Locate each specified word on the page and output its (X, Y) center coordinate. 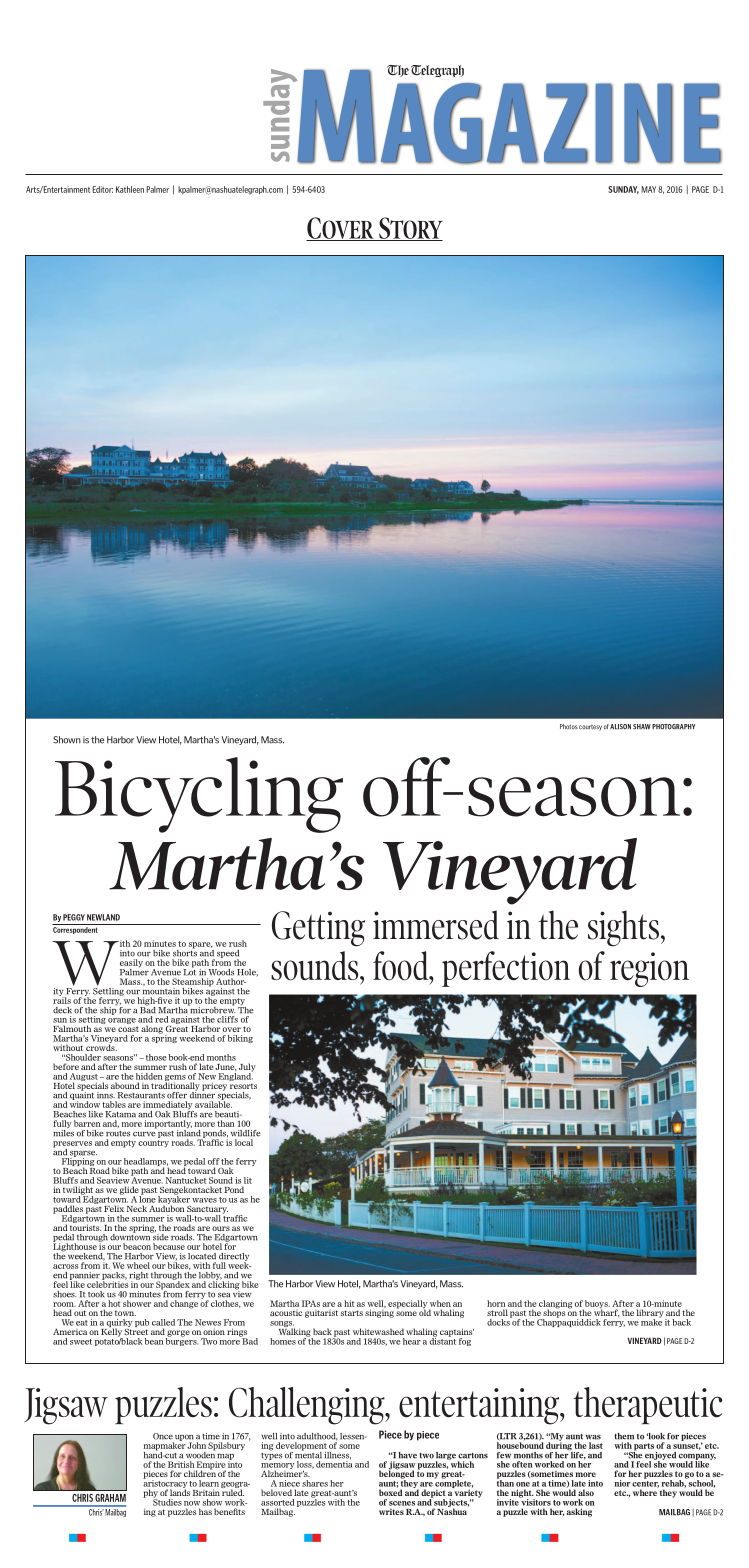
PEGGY (74, 917)
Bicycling (199, 795)
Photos (569, 727)
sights (625, 928)
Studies (167, 1501)
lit (248, 1180)
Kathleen (130, 189)
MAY (649, 189)
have (407, 1455)
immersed (436, 925)
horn (496, 1303)
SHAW (642, 727)
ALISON (620, 727)
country (153, 1144)
